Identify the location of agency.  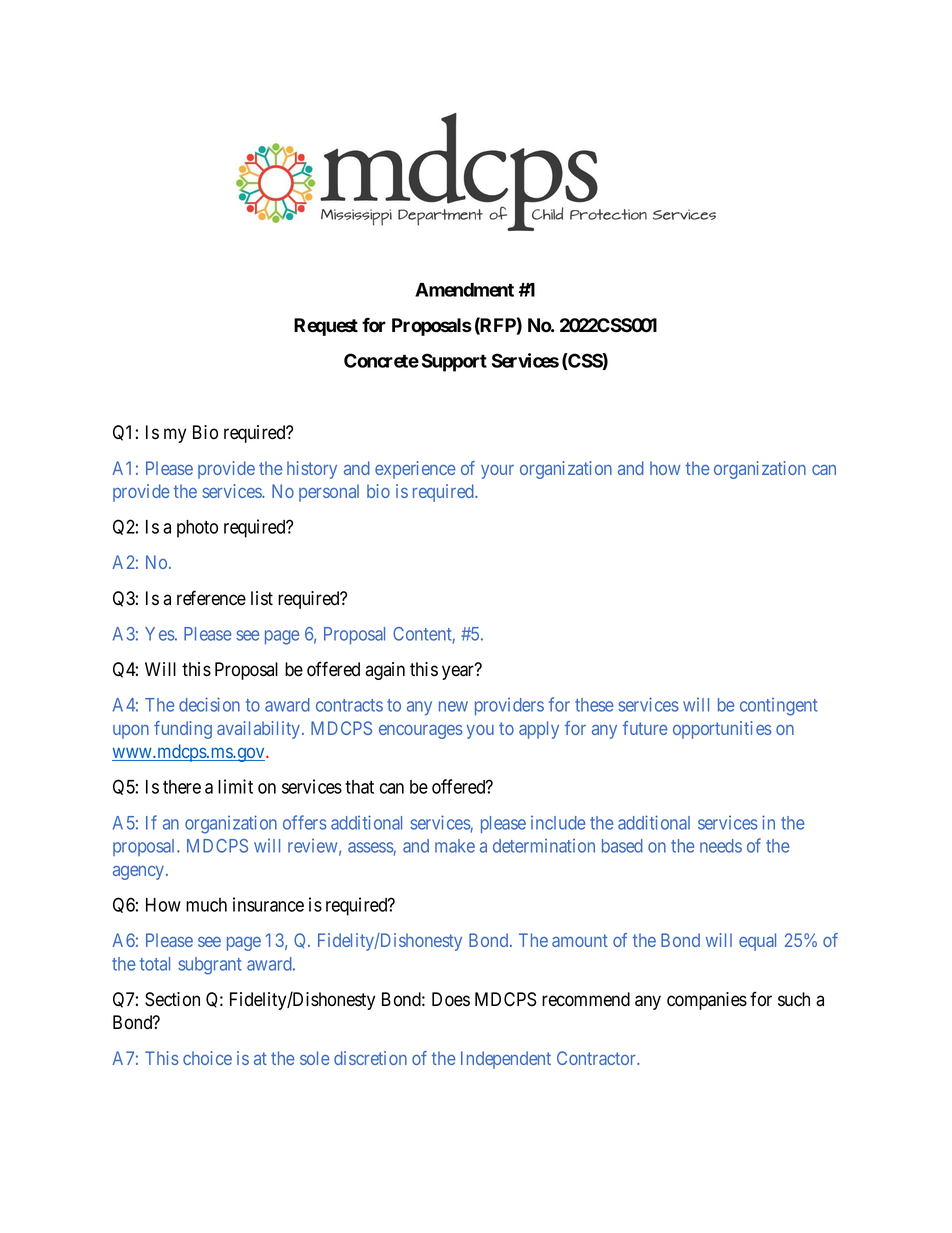
(140, 873).
